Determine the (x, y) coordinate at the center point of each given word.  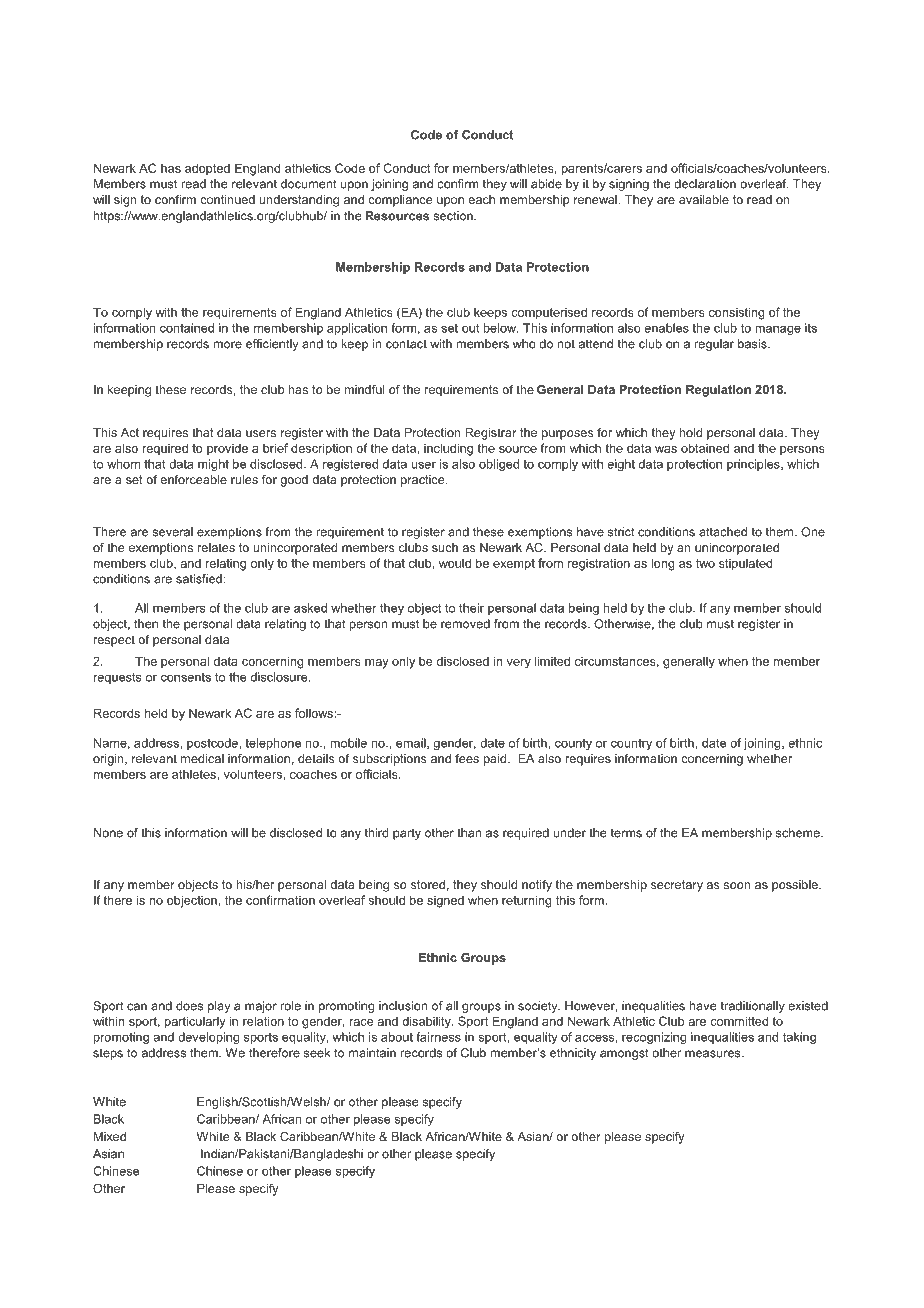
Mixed (110, 1136)
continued (227, 199)
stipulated (745, 564)
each (481, 199)
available (704, 199)
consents (186, 677)
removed (465, 624)
